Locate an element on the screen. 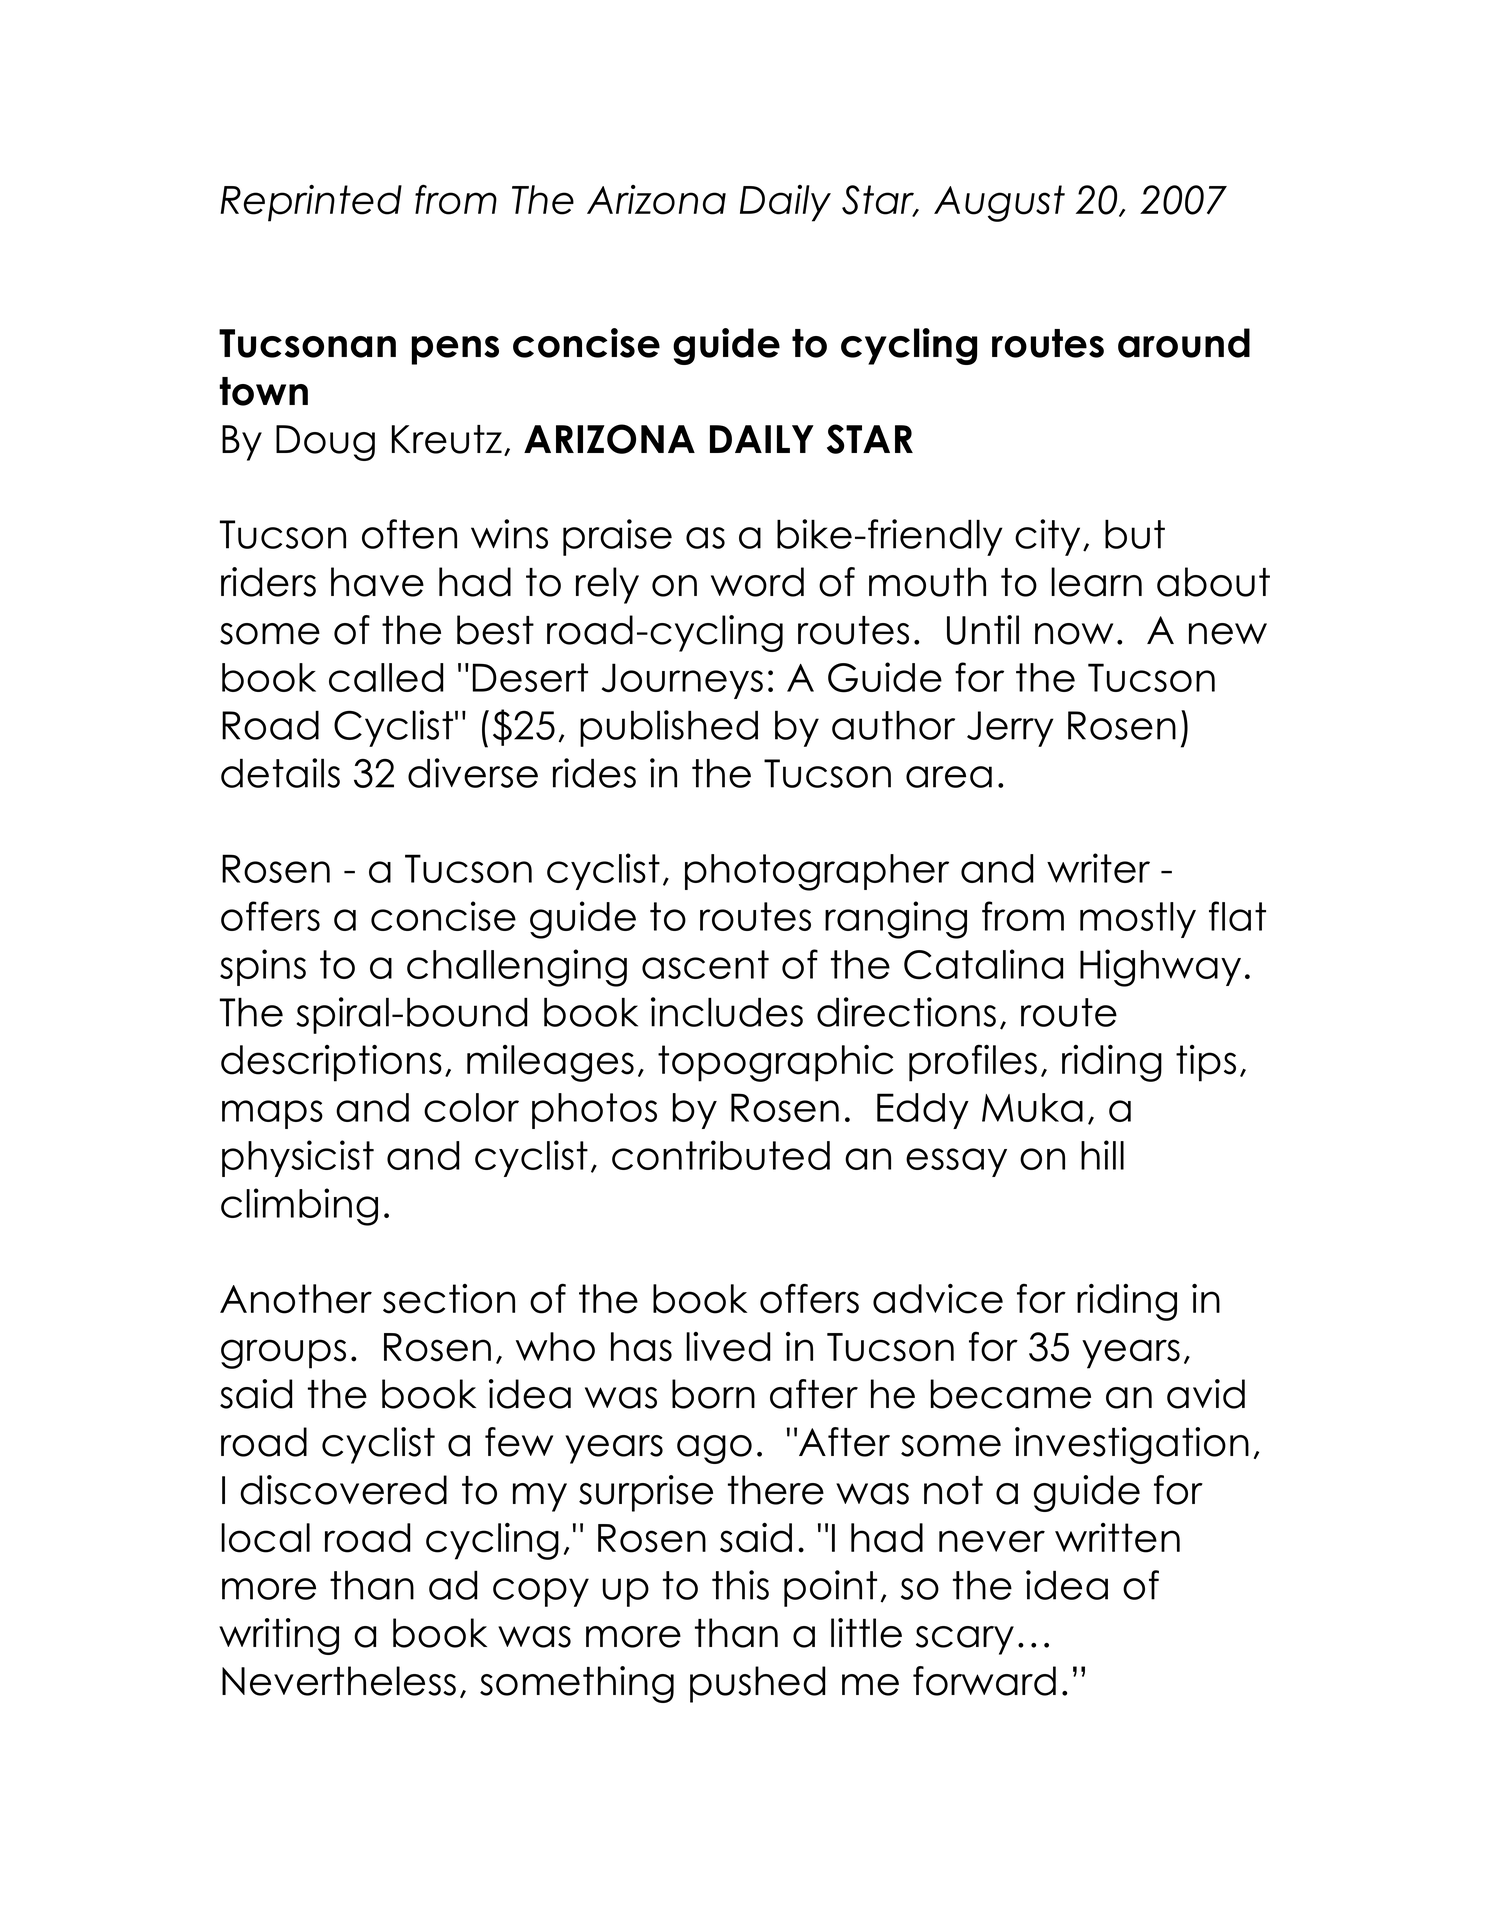 The height and width of the screenshot is (1929, 1491). hill is located at coordinates (1102, 1155).
